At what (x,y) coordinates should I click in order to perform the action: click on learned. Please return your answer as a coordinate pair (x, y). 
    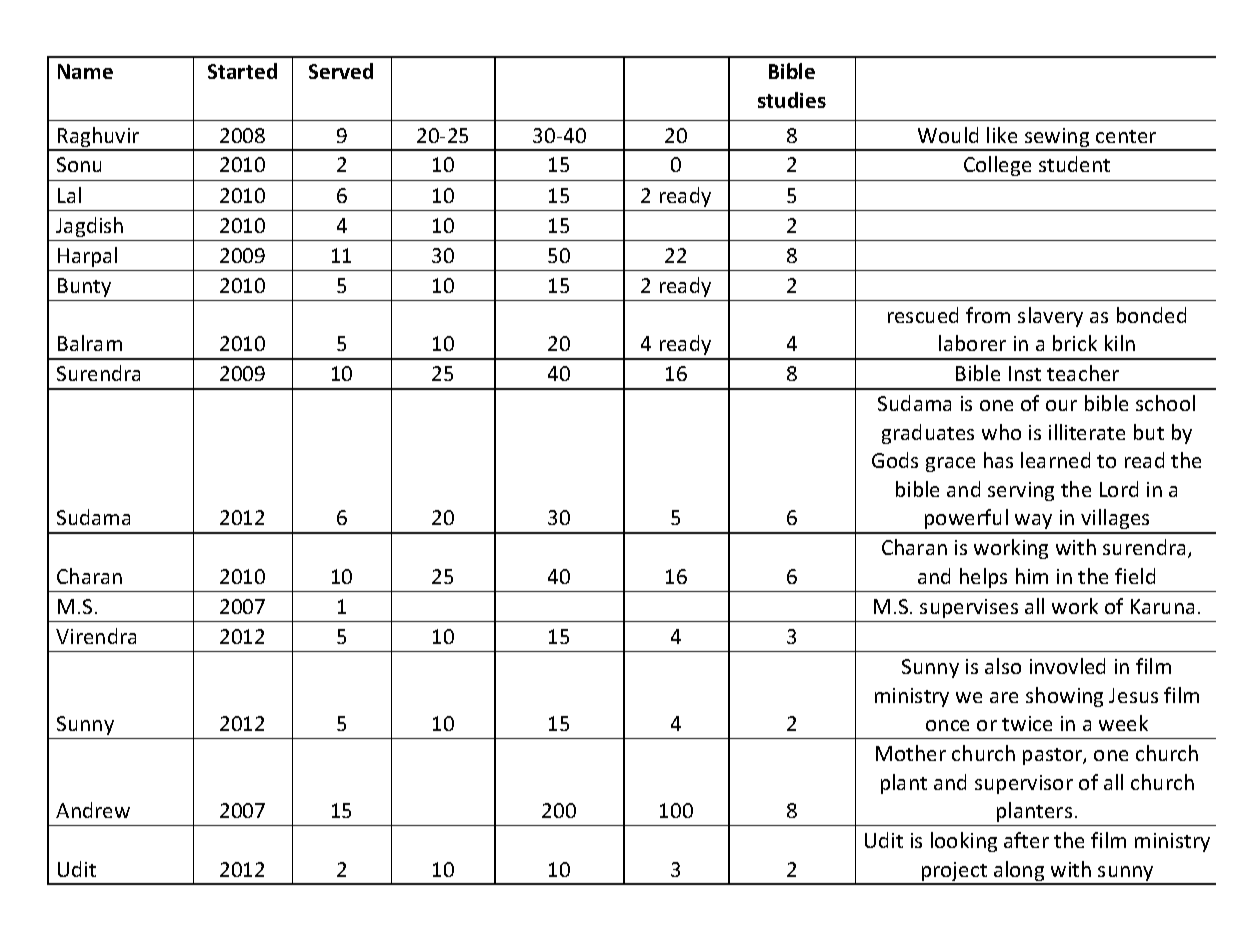
    Looking at the image, I should click on (1055, 460).
